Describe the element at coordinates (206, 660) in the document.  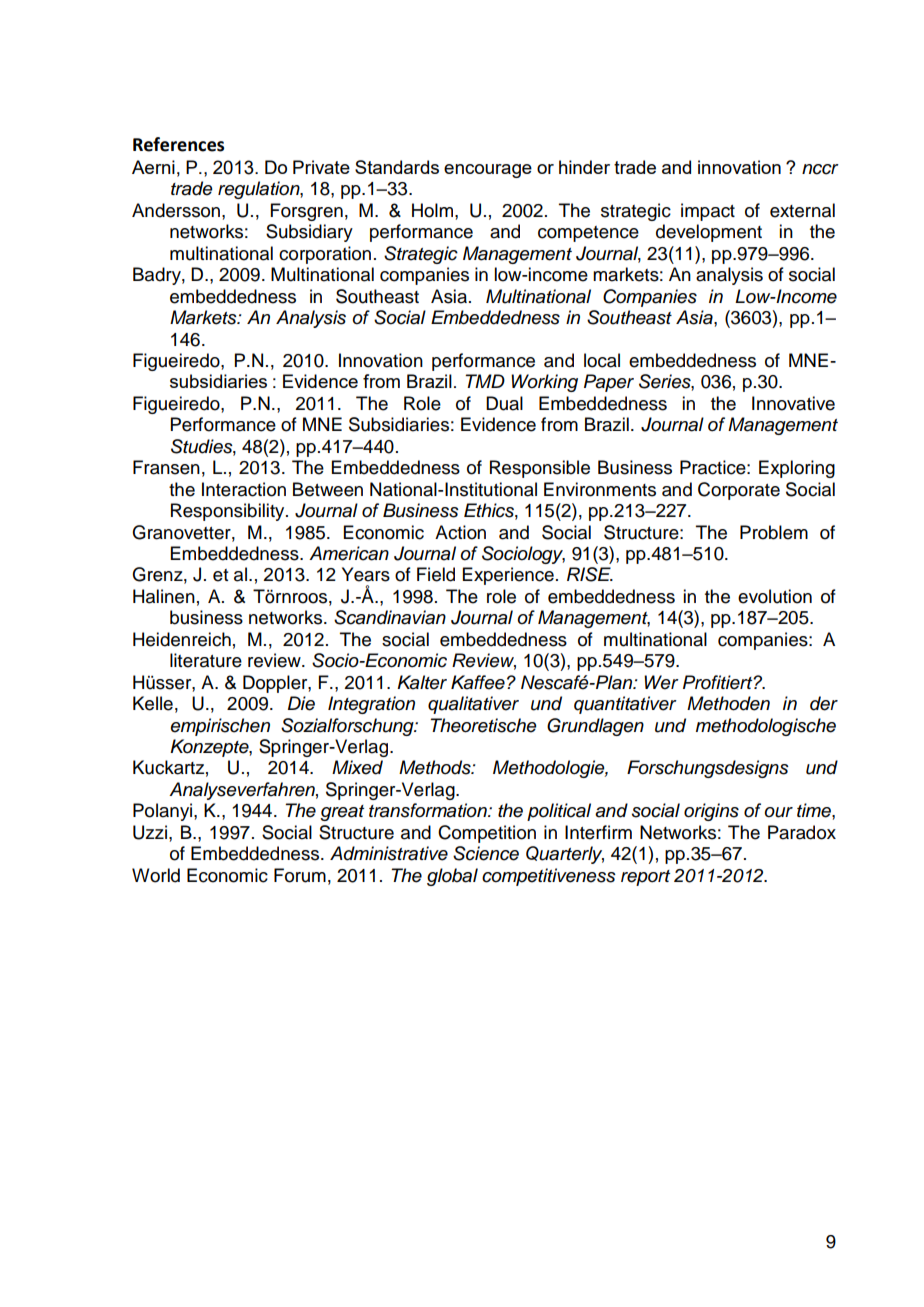
I see `literature` at that location.
